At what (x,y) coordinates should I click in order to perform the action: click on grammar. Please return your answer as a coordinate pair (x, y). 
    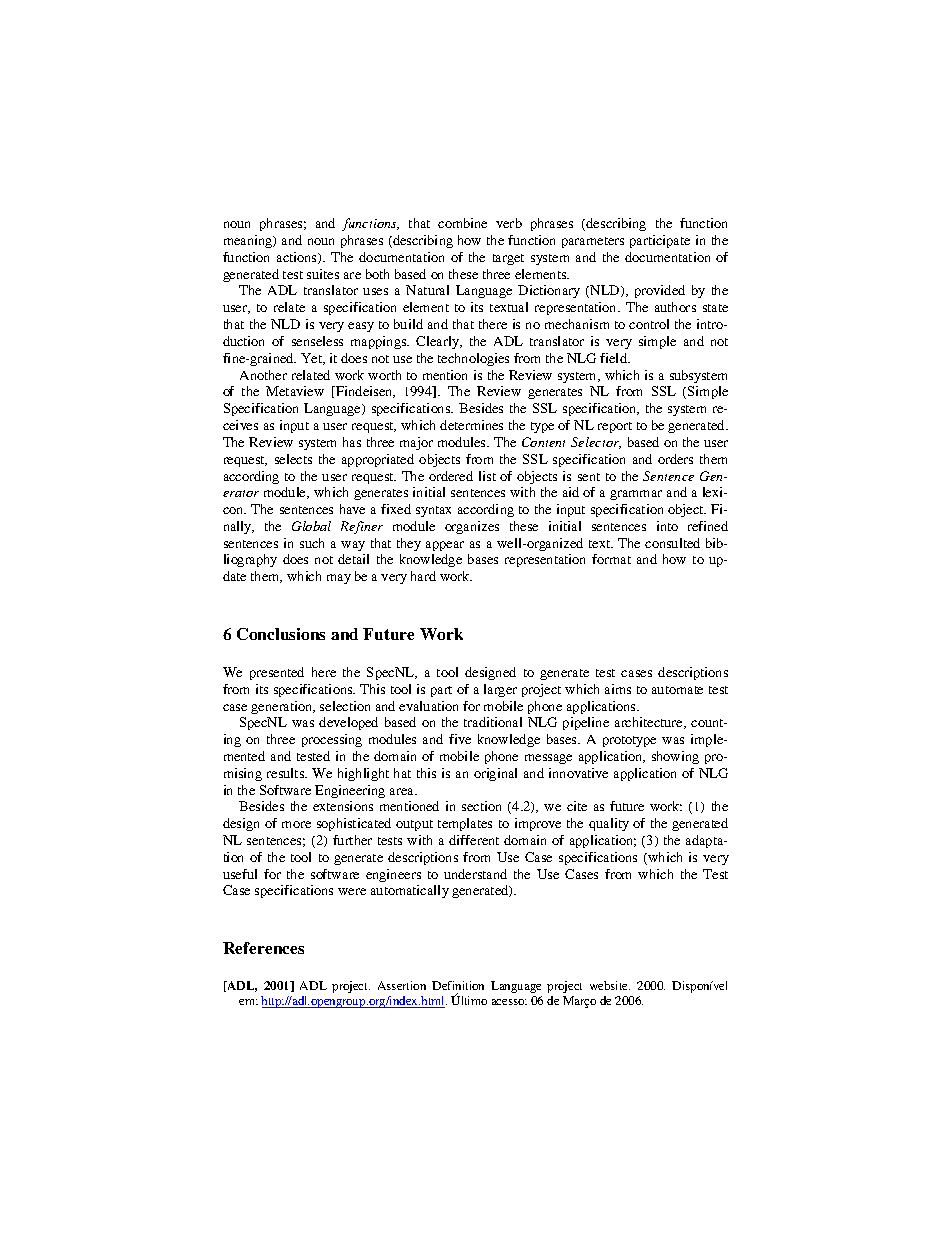
    Looking at the image, I should click on (636, 495).
